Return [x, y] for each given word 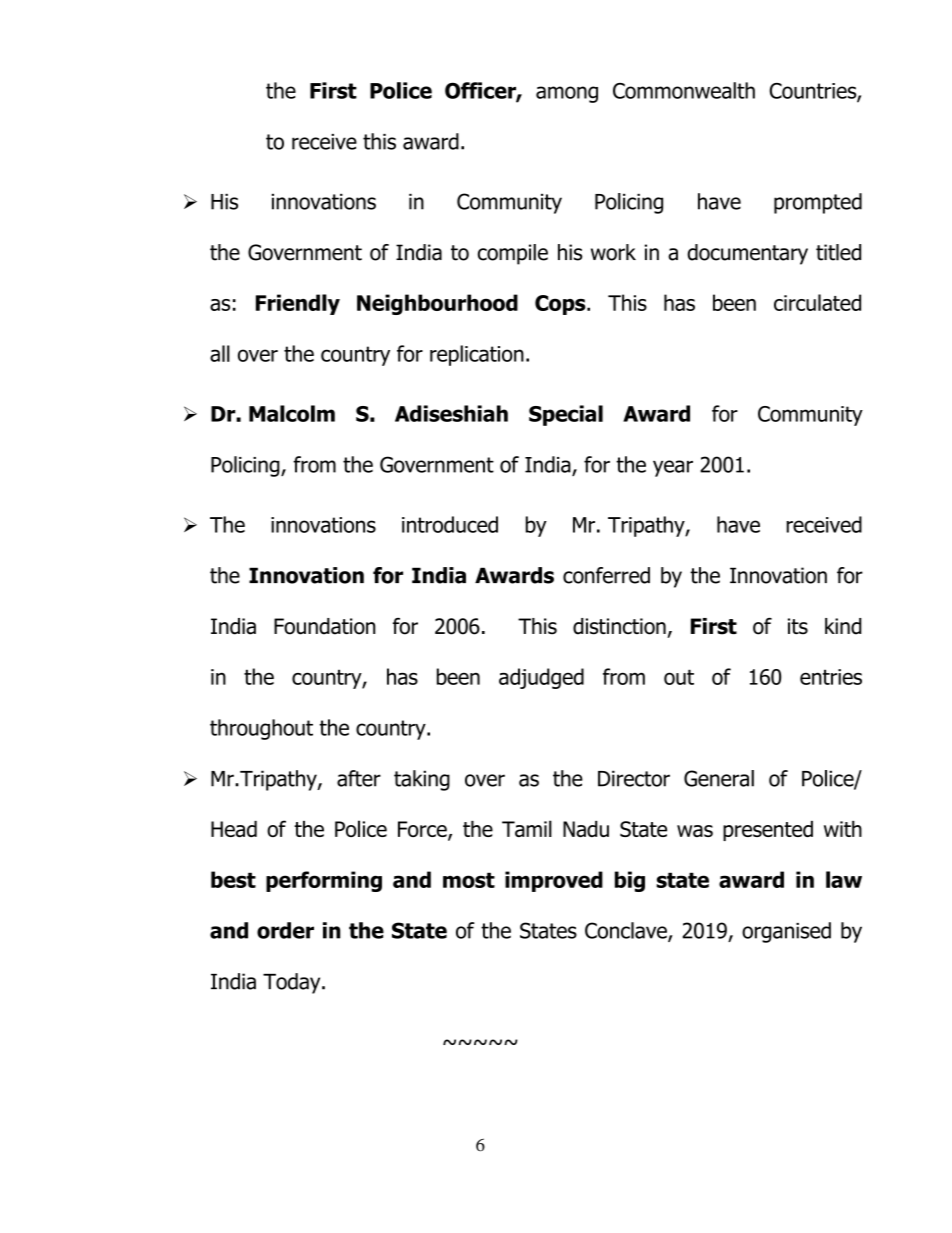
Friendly [298, 304]
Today [293, 983]
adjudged [541, 678]
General [719, 778]
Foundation [325, 626]
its [798, 626]
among [567, 94]
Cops [561, 305]
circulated [817, 302]
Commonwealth [684, 90]
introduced [450, 524]
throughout [261, 729]
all [220, 353]
